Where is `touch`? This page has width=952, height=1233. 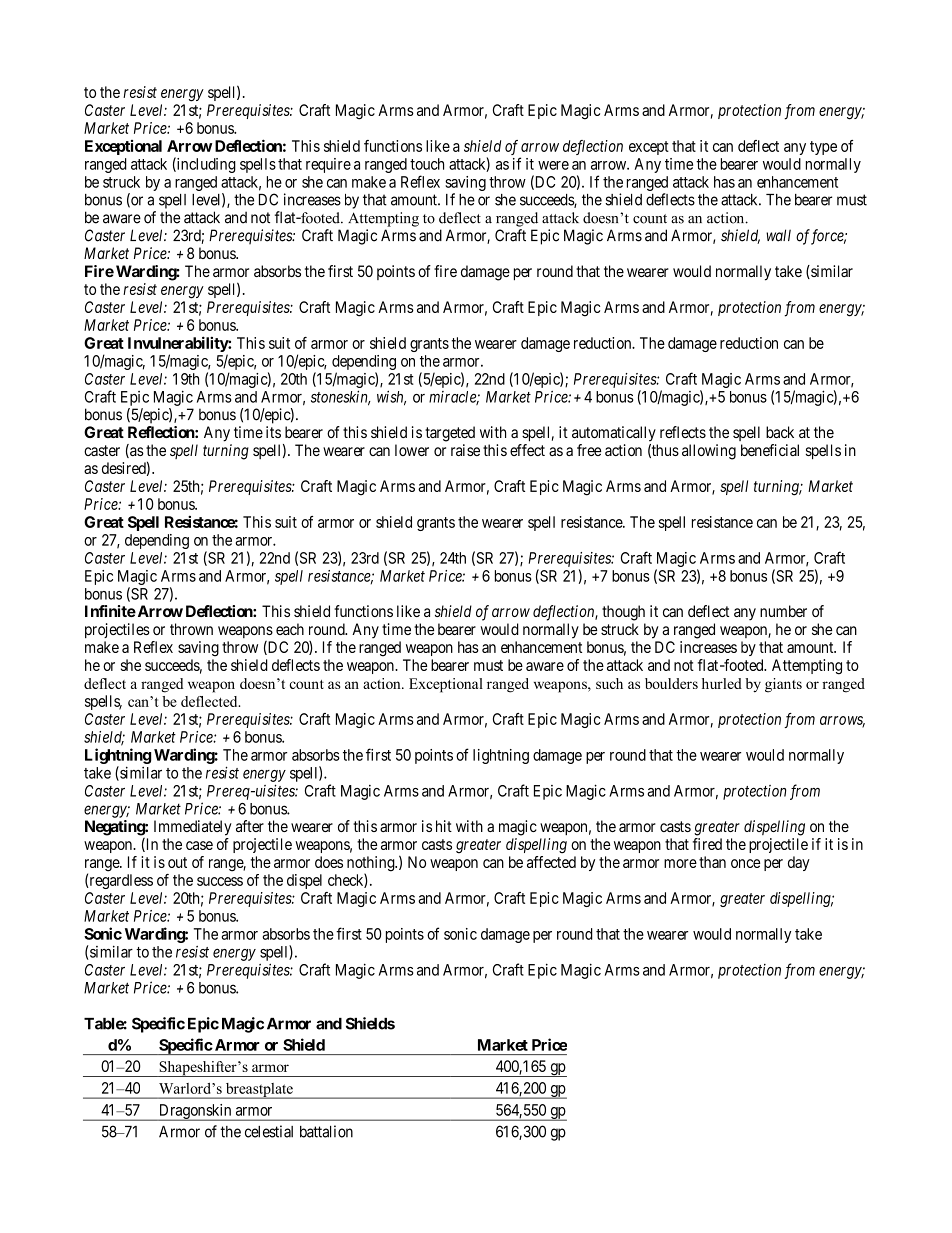
touch is located at coordinates (427, 164).
